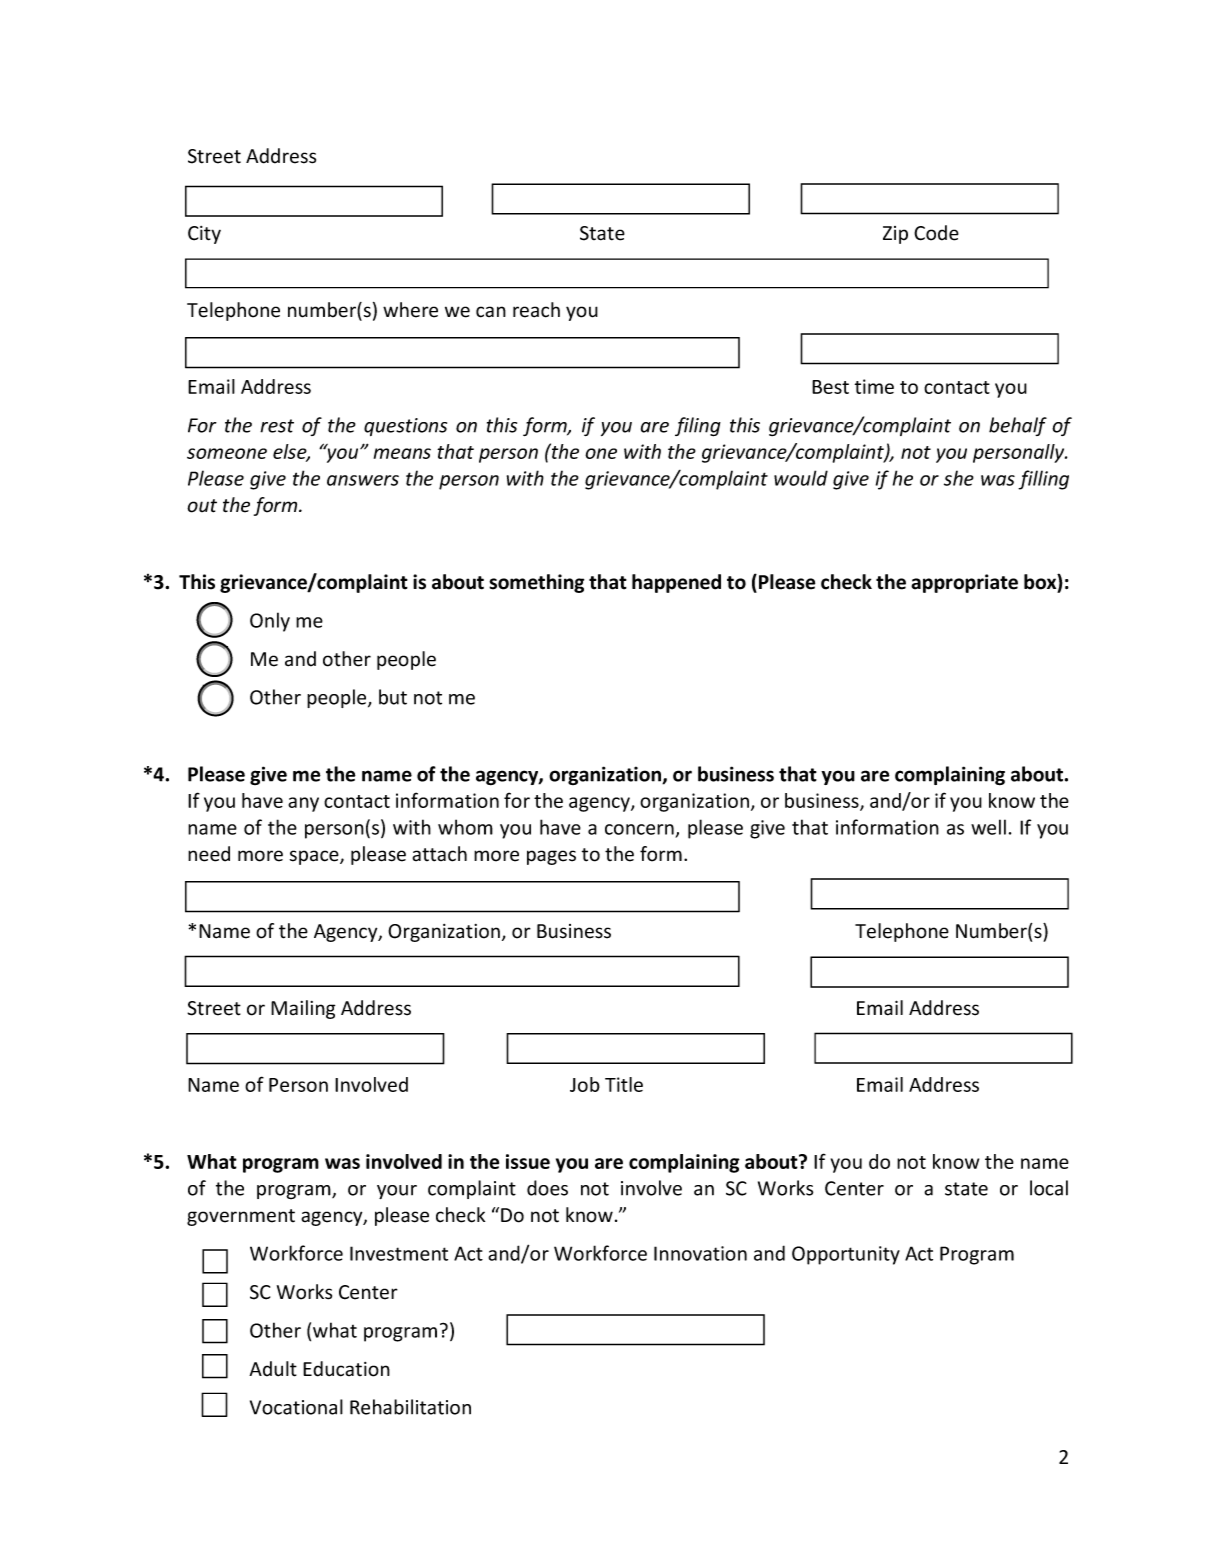 This screenshot has width=1212, height=1568. Describe the element at coordinates (551, 857) in the screenshot. I see `pages` at that location.
